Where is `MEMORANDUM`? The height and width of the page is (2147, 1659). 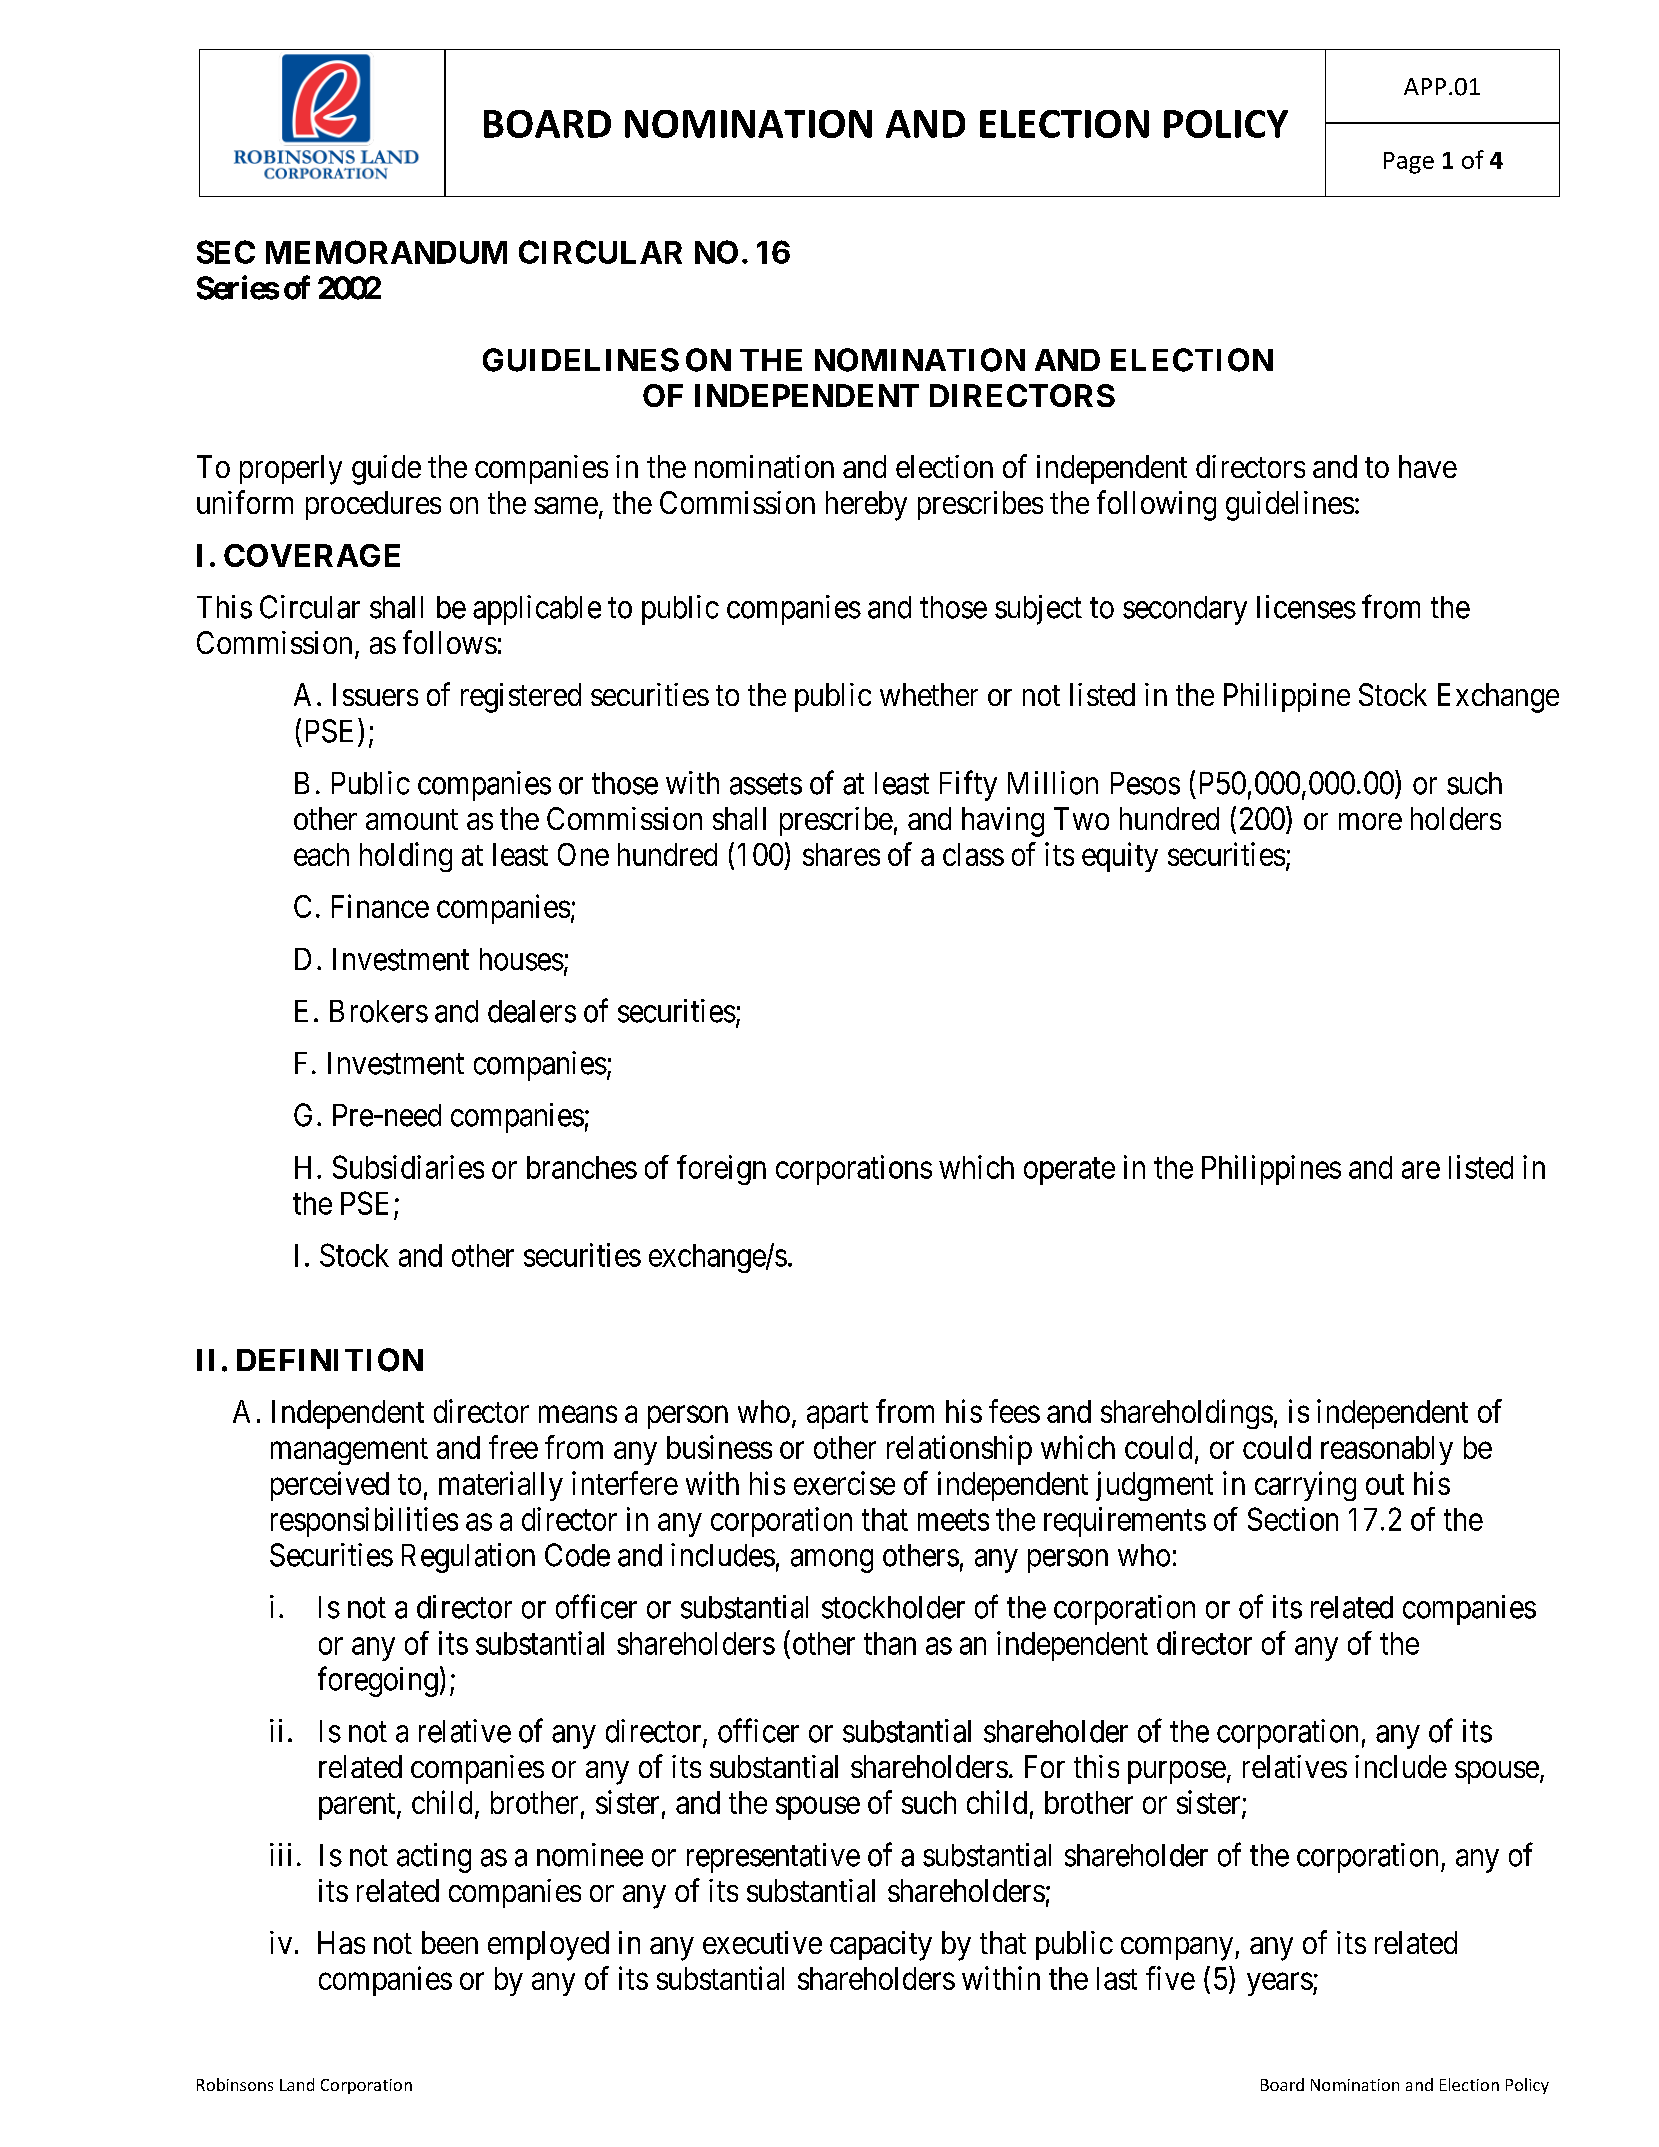 MEMORANDUM is located at coordinates (386, 252).
